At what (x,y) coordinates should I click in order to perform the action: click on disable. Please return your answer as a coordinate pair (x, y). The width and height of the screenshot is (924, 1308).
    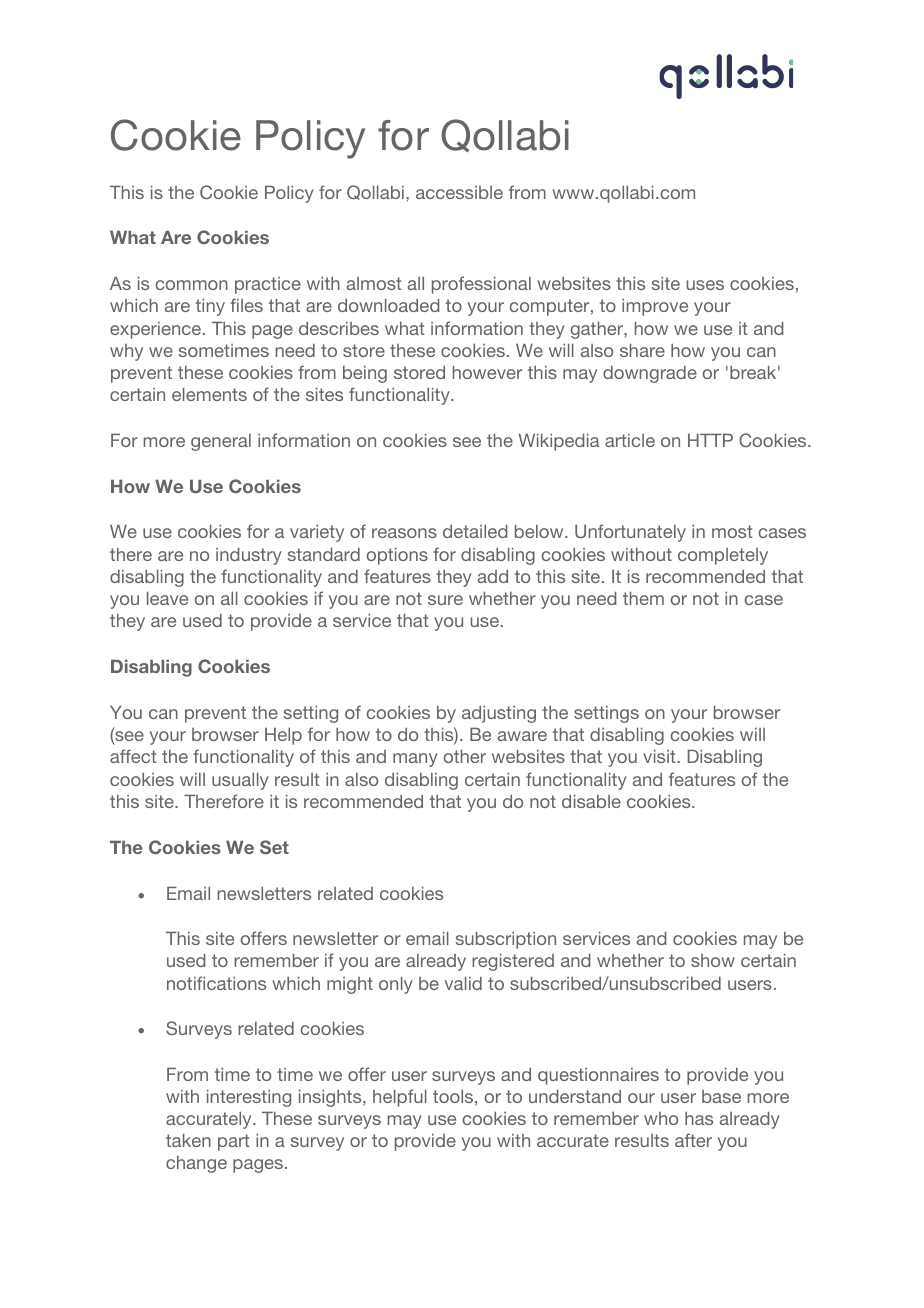
    Looking at the image, I should click on (591, 801).
